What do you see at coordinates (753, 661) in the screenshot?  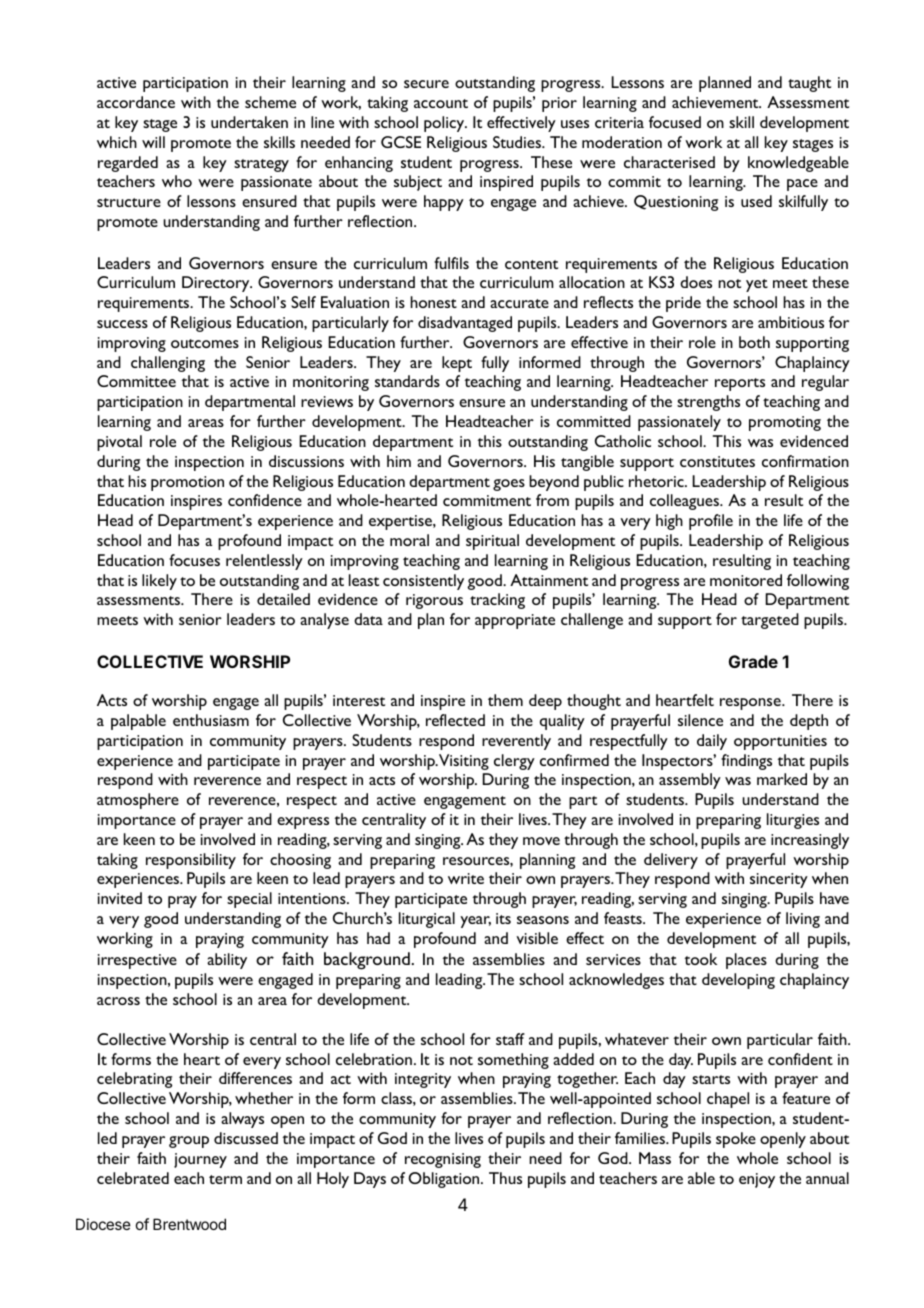 I see `Grade` at bounding box center [753, 661].
